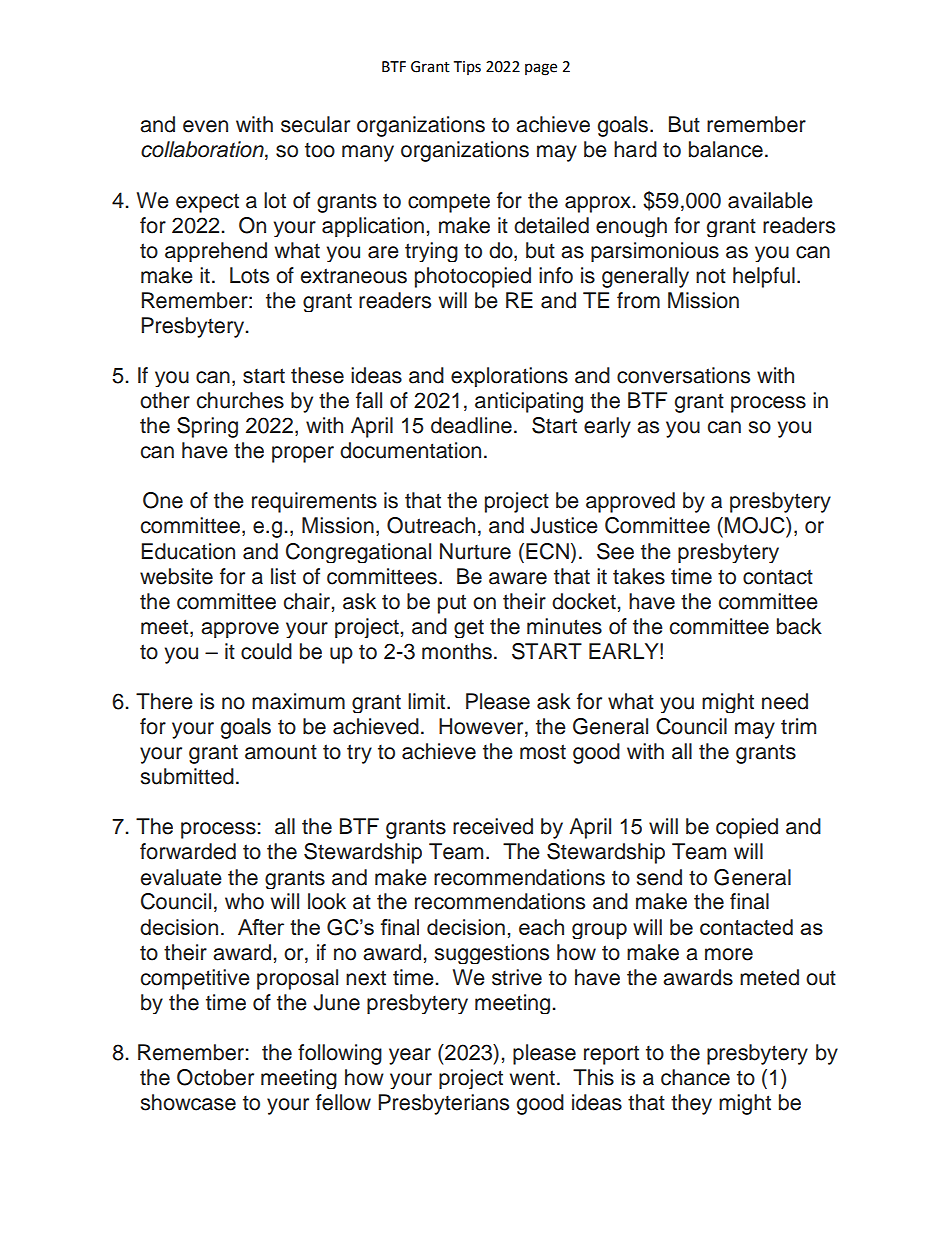  I want to click on balance, so click(726, 149).
